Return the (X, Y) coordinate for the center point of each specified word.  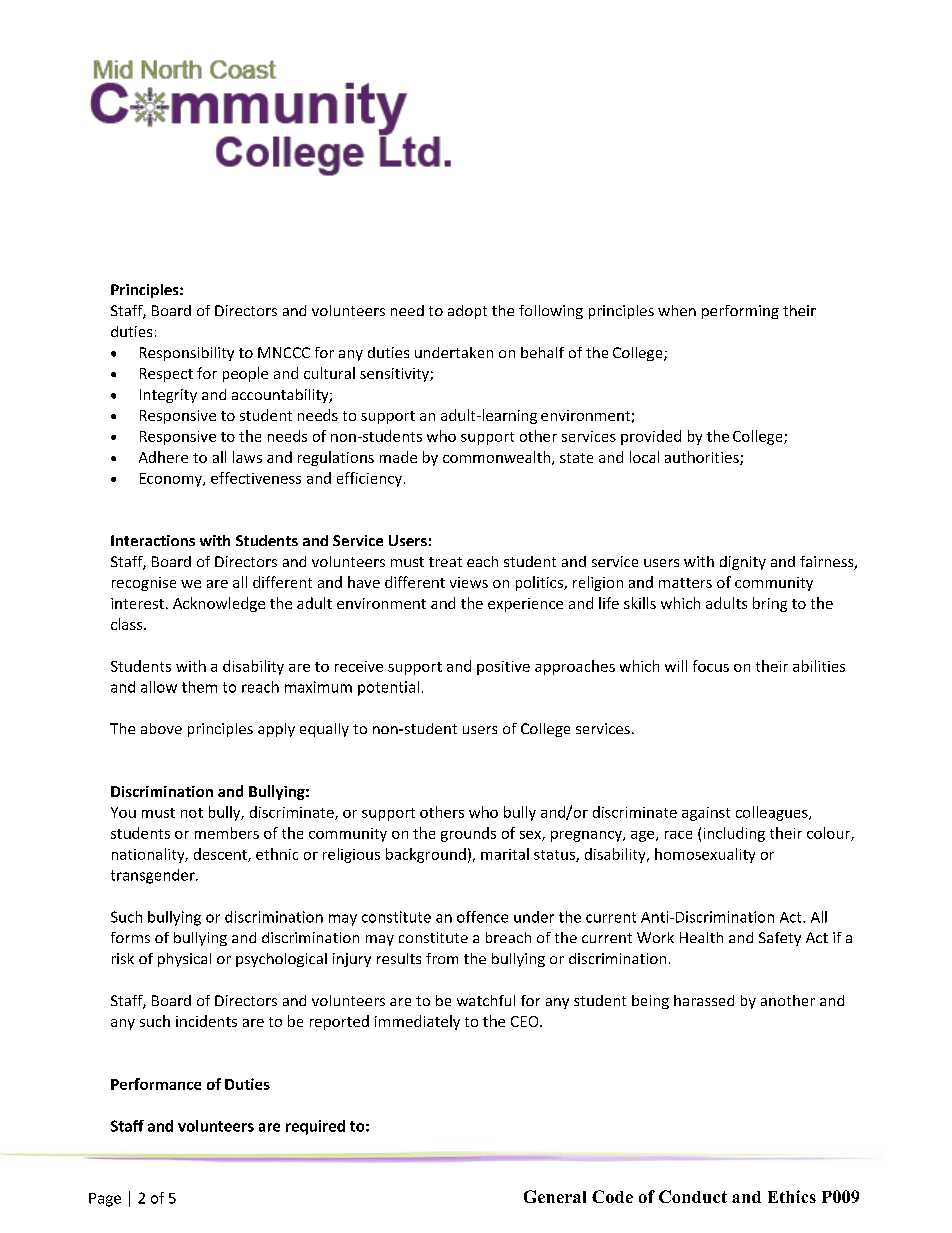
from (442, 958)
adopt (467, 312)
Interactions (153, 540)
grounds (468, 834)
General (555, 1196)
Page (105, 1200)
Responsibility (187, 354)
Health (701, 937)
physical (184, 960)
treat (445, 562)
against (706, 814)
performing (740, 312)
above (161, 728)
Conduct (693, 1196)
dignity (743, 563)
